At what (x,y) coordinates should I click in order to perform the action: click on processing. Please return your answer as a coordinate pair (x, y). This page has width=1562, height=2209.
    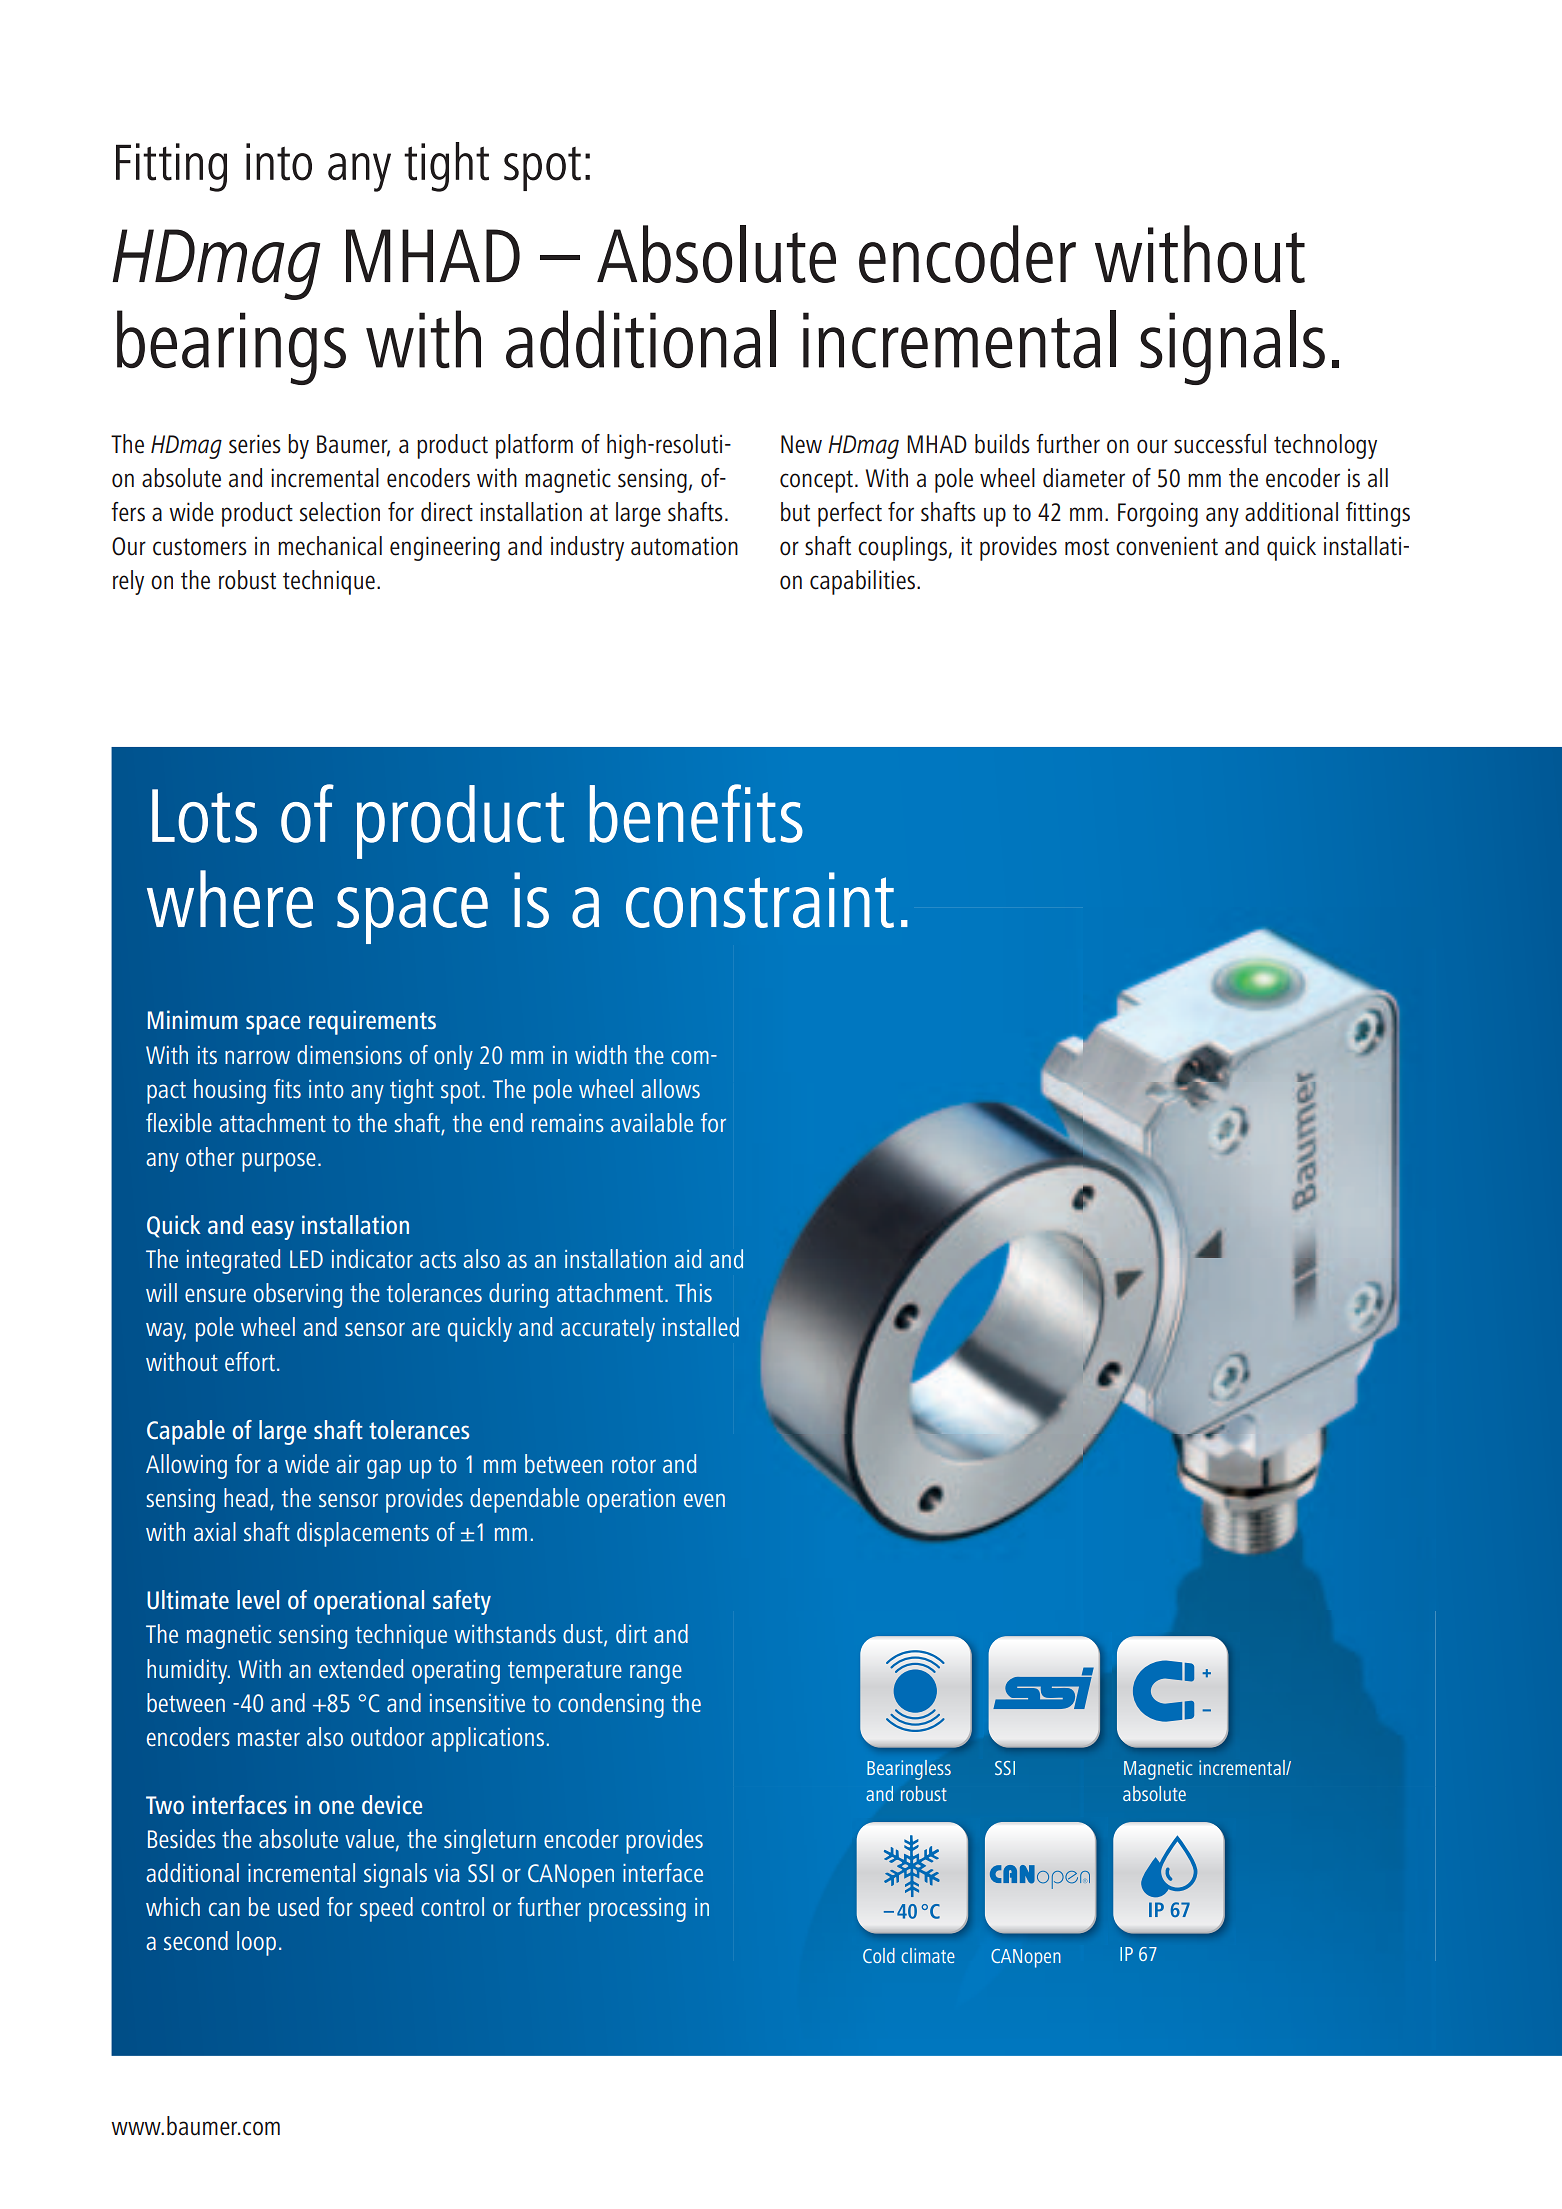
    Looking at the image, I should click on (637, 1910).
